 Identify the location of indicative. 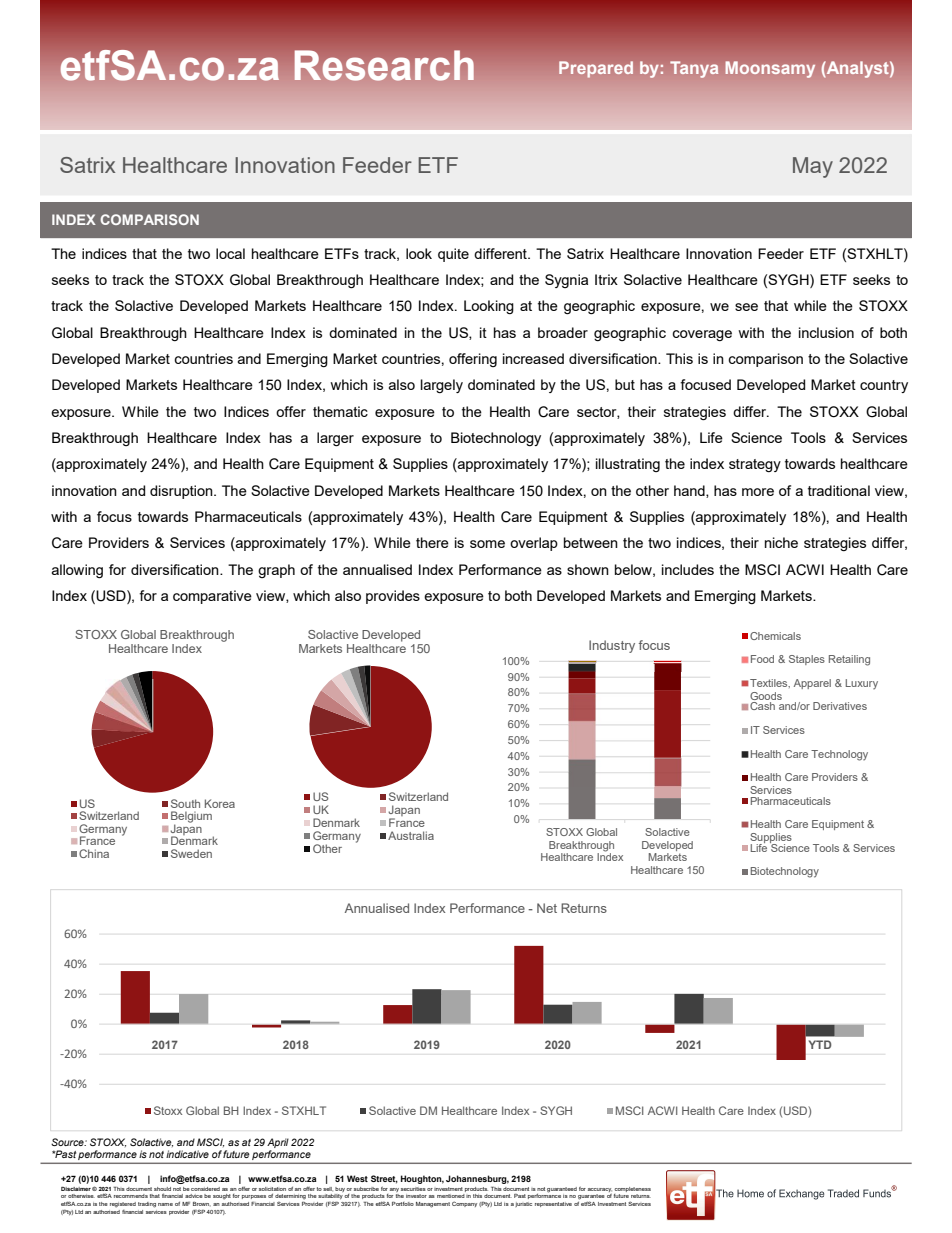
(187, 1154).
